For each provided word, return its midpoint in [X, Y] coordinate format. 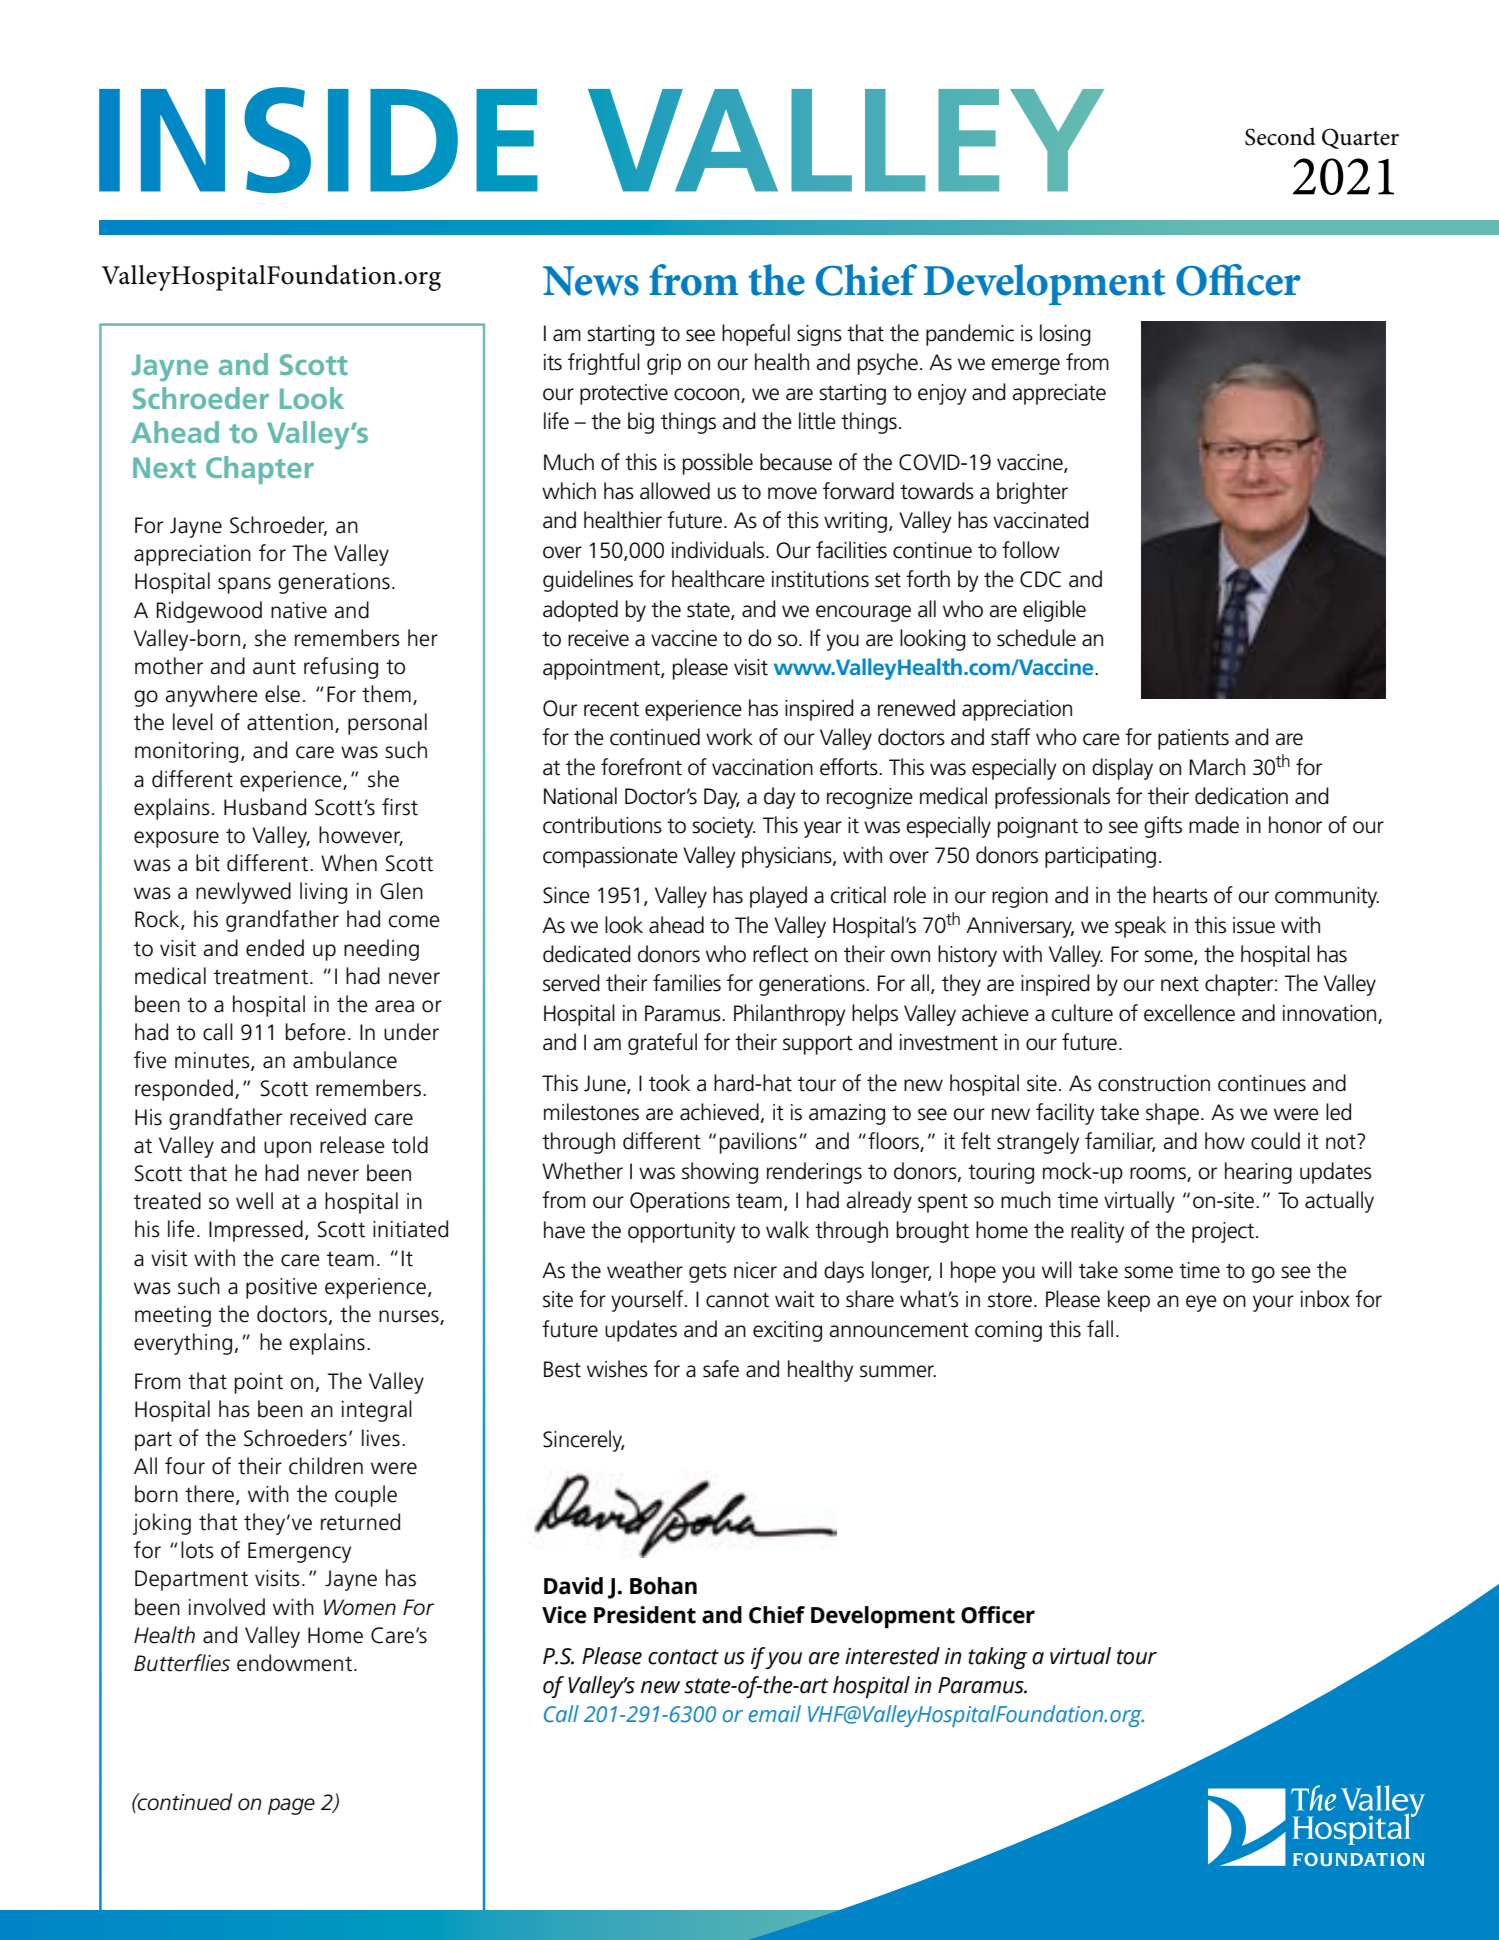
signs [819, 335]
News [591, 281]
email [775, 1714]
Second [1280, 137]
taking [997, 1658]
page [291, 1806]
